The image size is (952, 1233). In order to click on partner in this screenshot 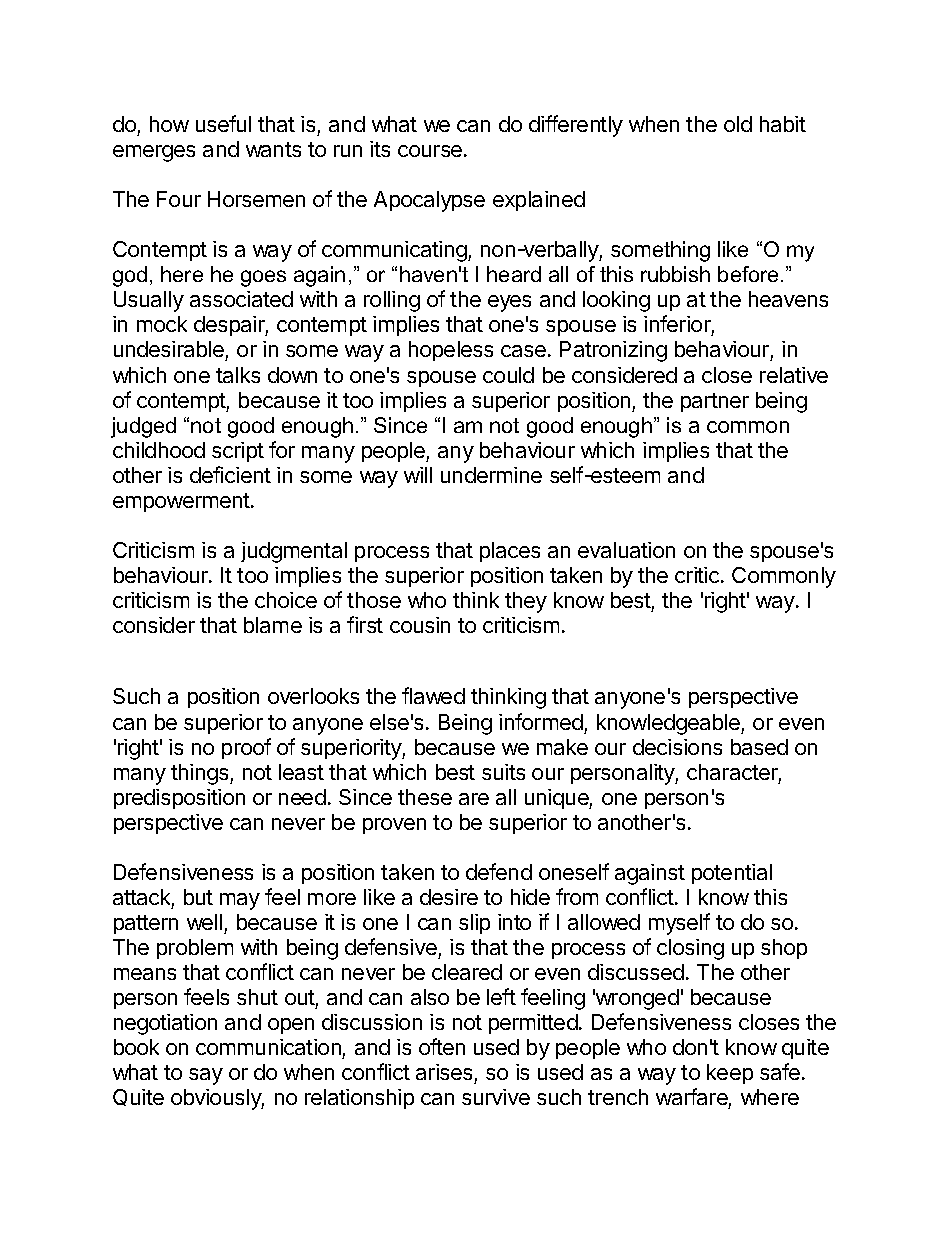, I will do `click(715, 402)`.
